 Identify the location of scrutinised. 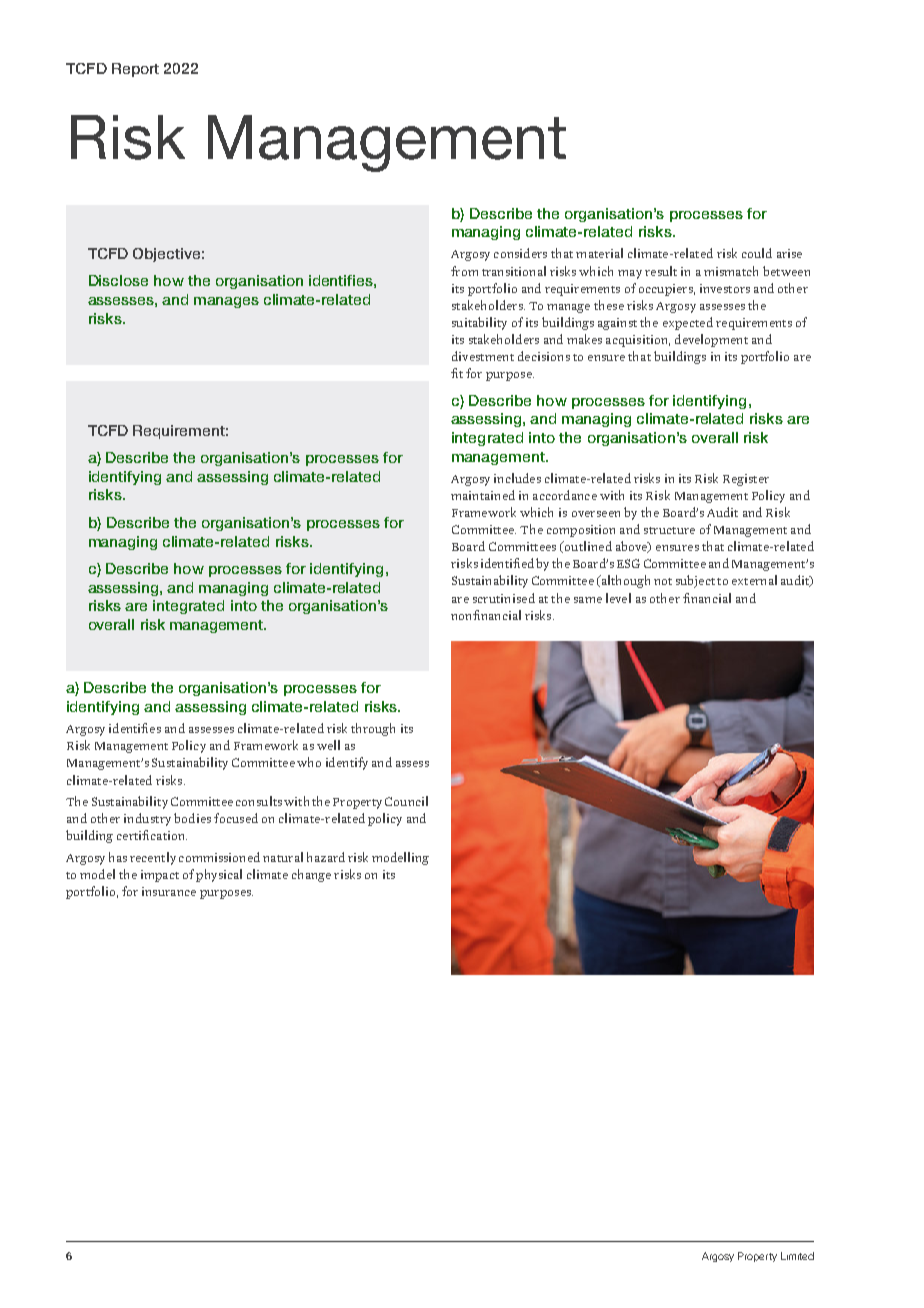
(504, 598).
